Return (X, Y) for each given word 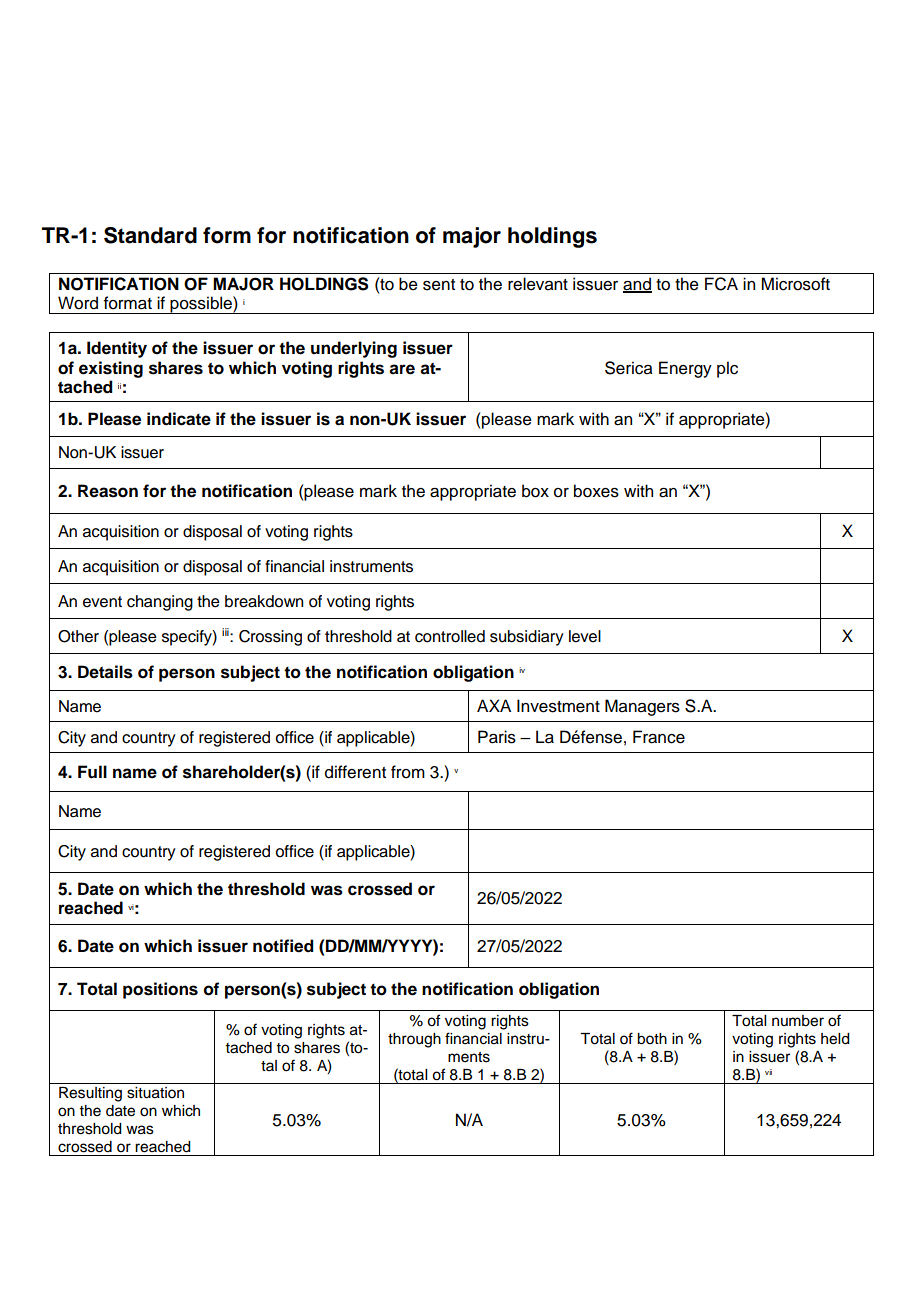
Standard (150, 235)
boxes (596, 491)
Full (92, 772)
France (659, 737)
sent (439, 285)
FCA (721, 284)
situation (155, 1093)
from (408, 772)
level (585, 636)
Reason (108, 491)
